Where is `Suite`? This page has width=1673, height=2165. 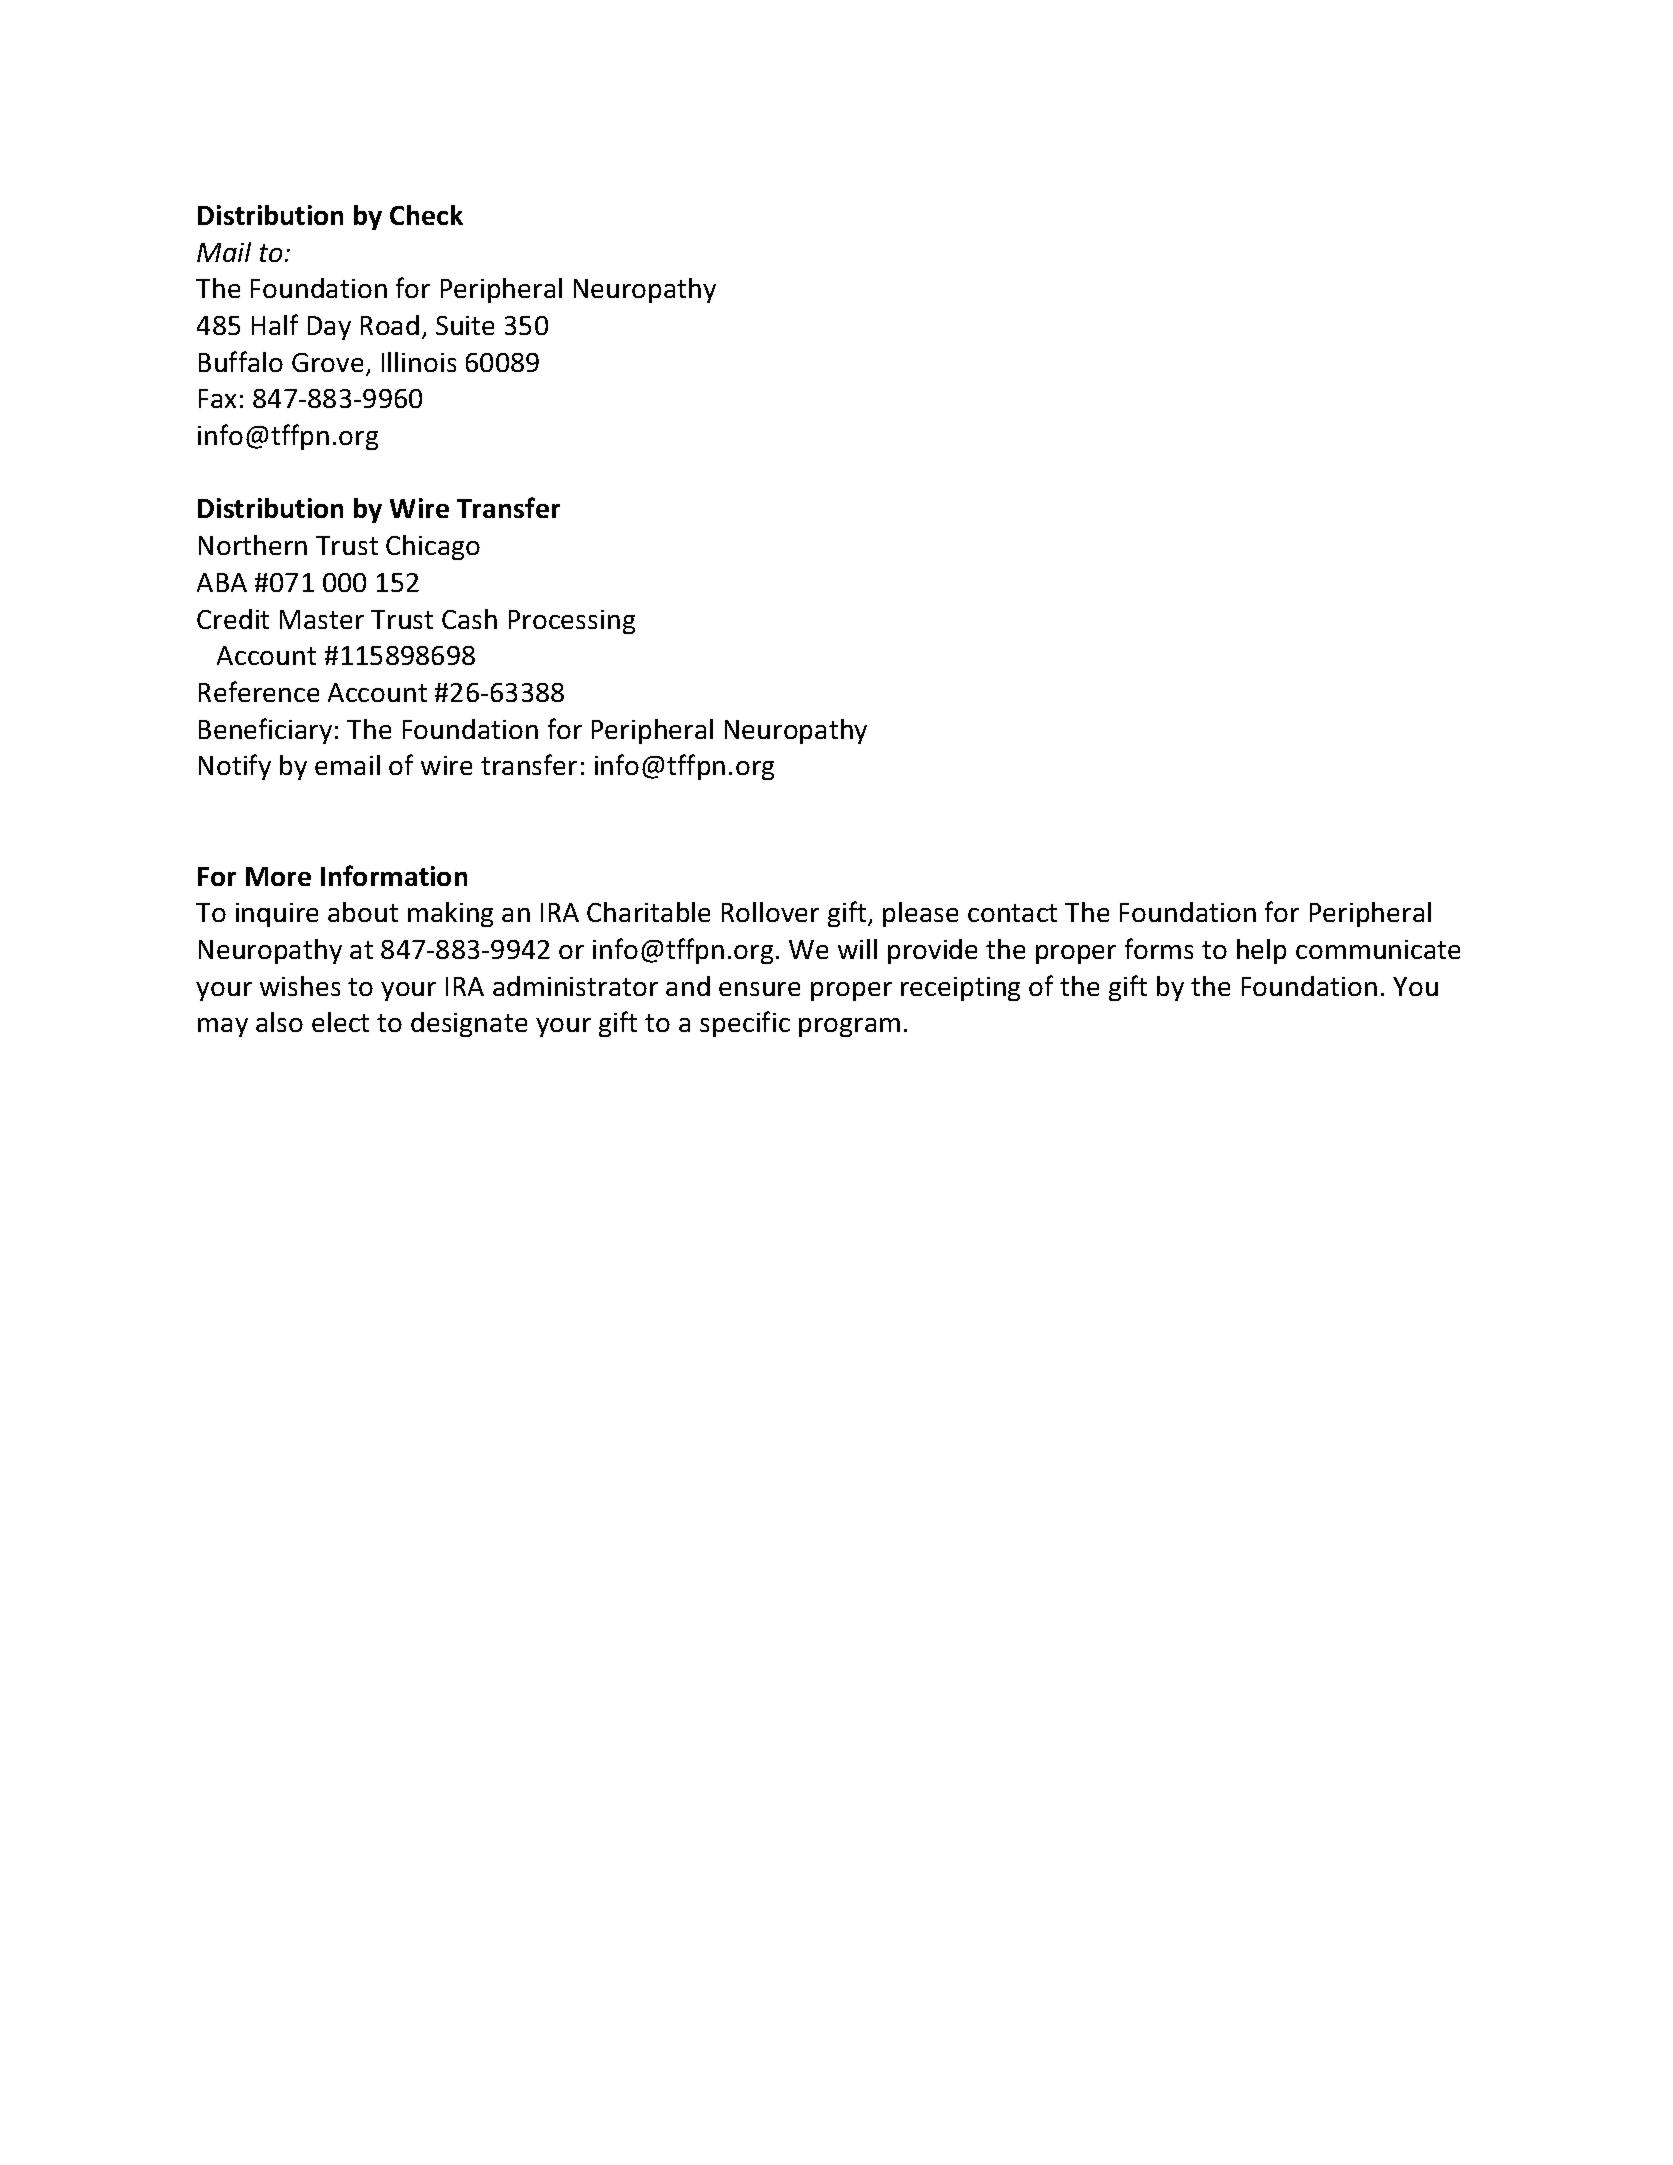
Suite is located at coordinates (465, 325).
